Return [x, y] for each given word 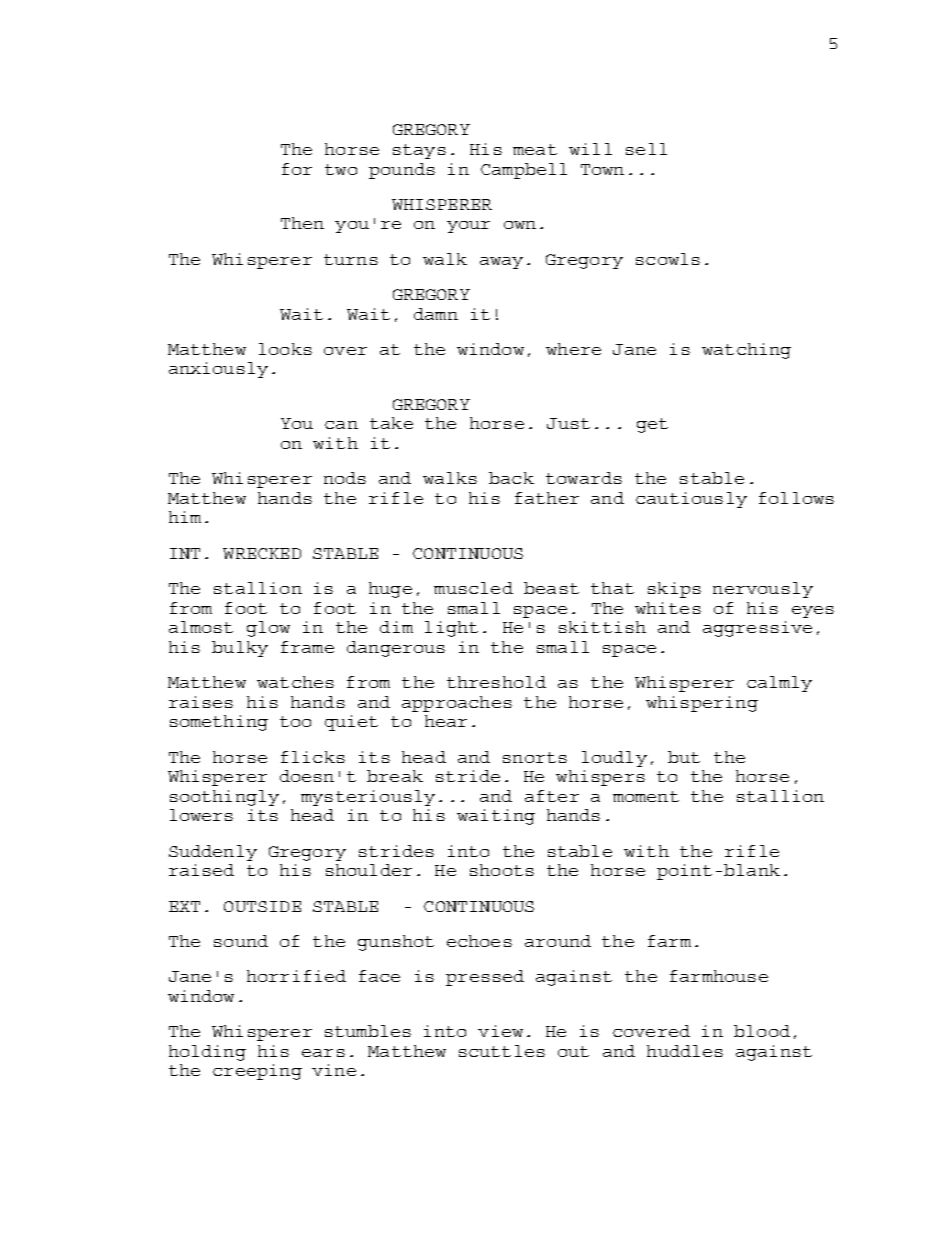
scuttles [502, 1051]
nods [345, 478]
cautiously [691, 500]
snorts [535, 757]
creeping [257, 1072]
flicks [313, 757]
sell [646, 149]
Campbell [524, 171]
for [297, 169]
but [684, 757]
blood [762, 1031]
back [511, 478]
